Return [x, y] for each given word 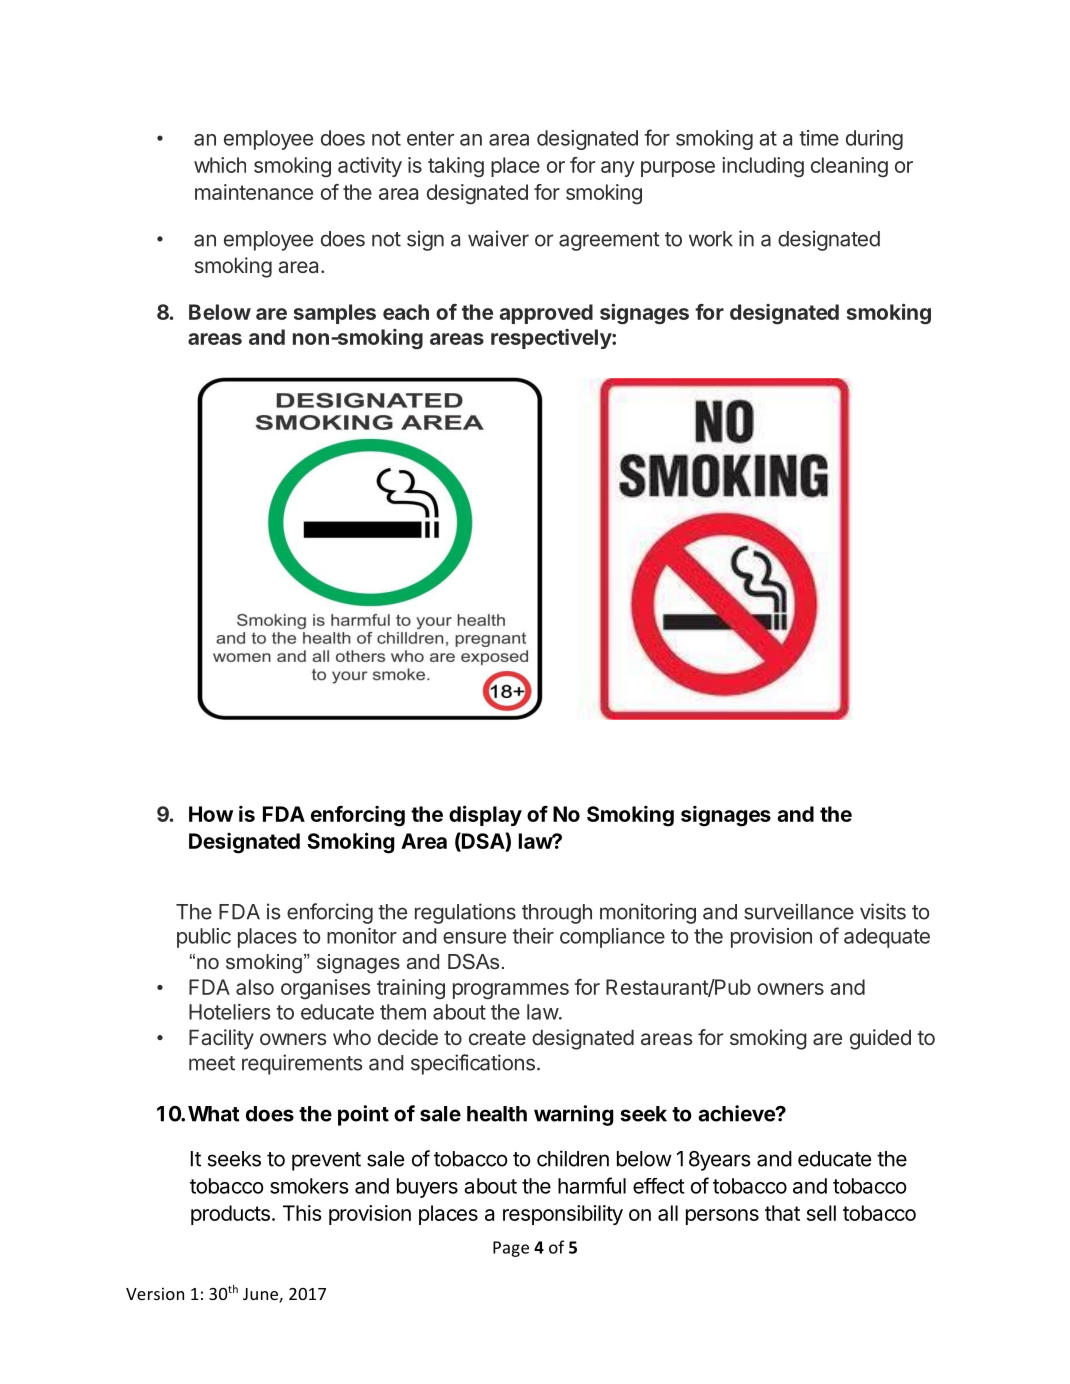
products [230, 1215]
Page [511, 1249]
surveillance [799, 911]
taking [456, 167]
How [211, 814]
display [485, 815]
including [763, 167]
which [220, 165]
